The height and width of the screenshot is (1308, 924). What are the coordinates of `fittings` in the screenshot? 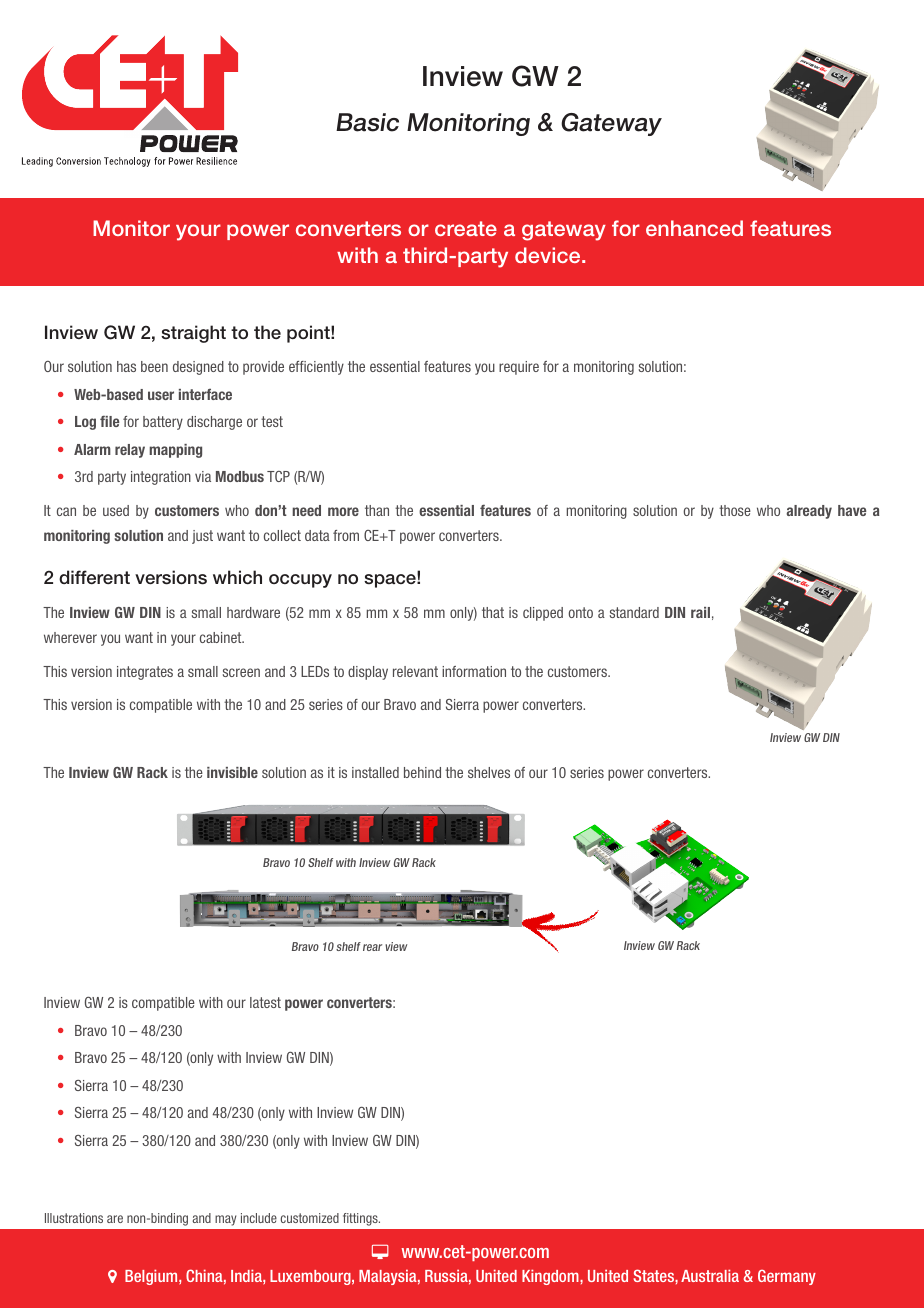 It's located at (361, 1219).
